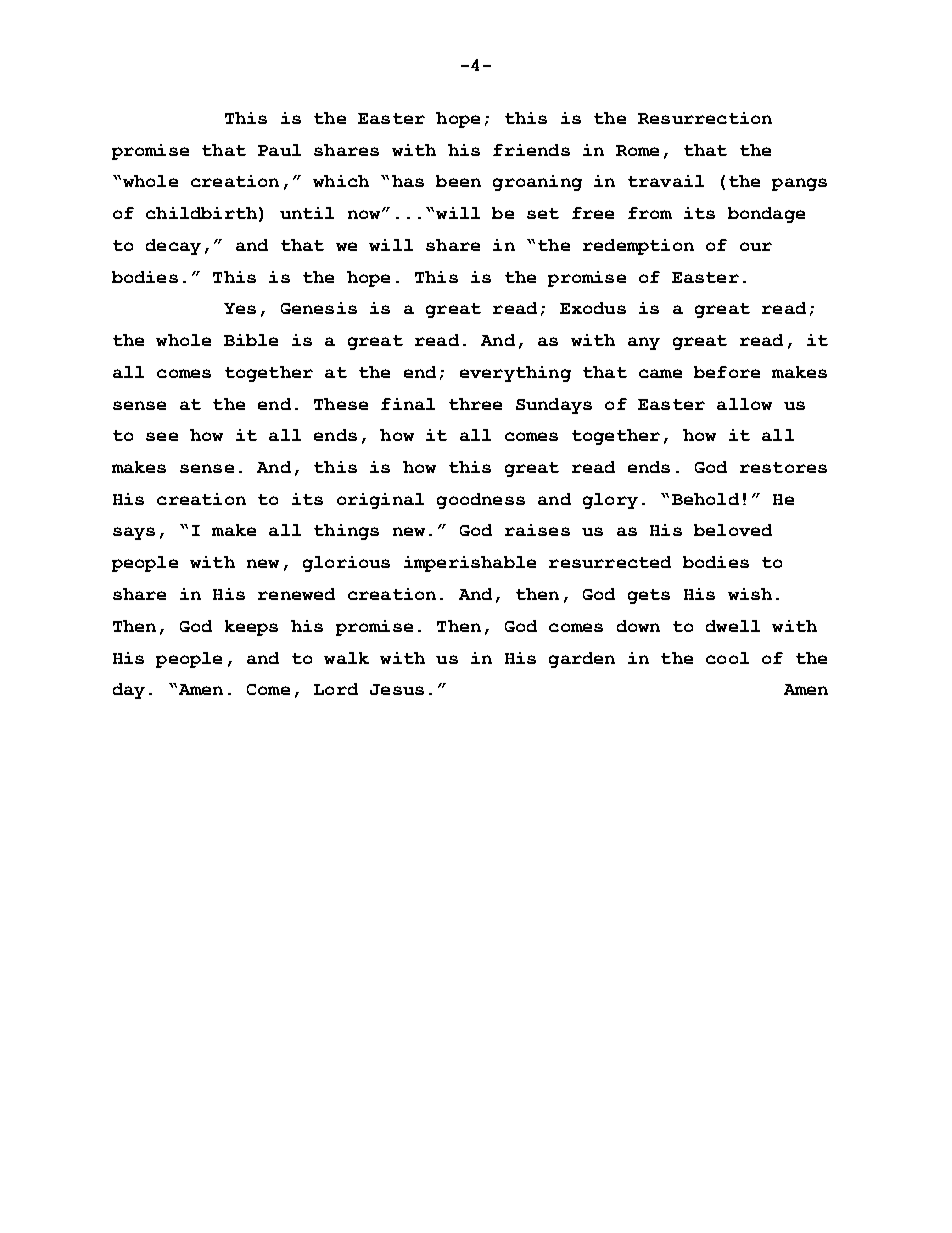 Image resolution: width=952 pixels, height=1233 pixels. Describe the element at coordinates (458, 181) in the document. I see `been` at that location.
